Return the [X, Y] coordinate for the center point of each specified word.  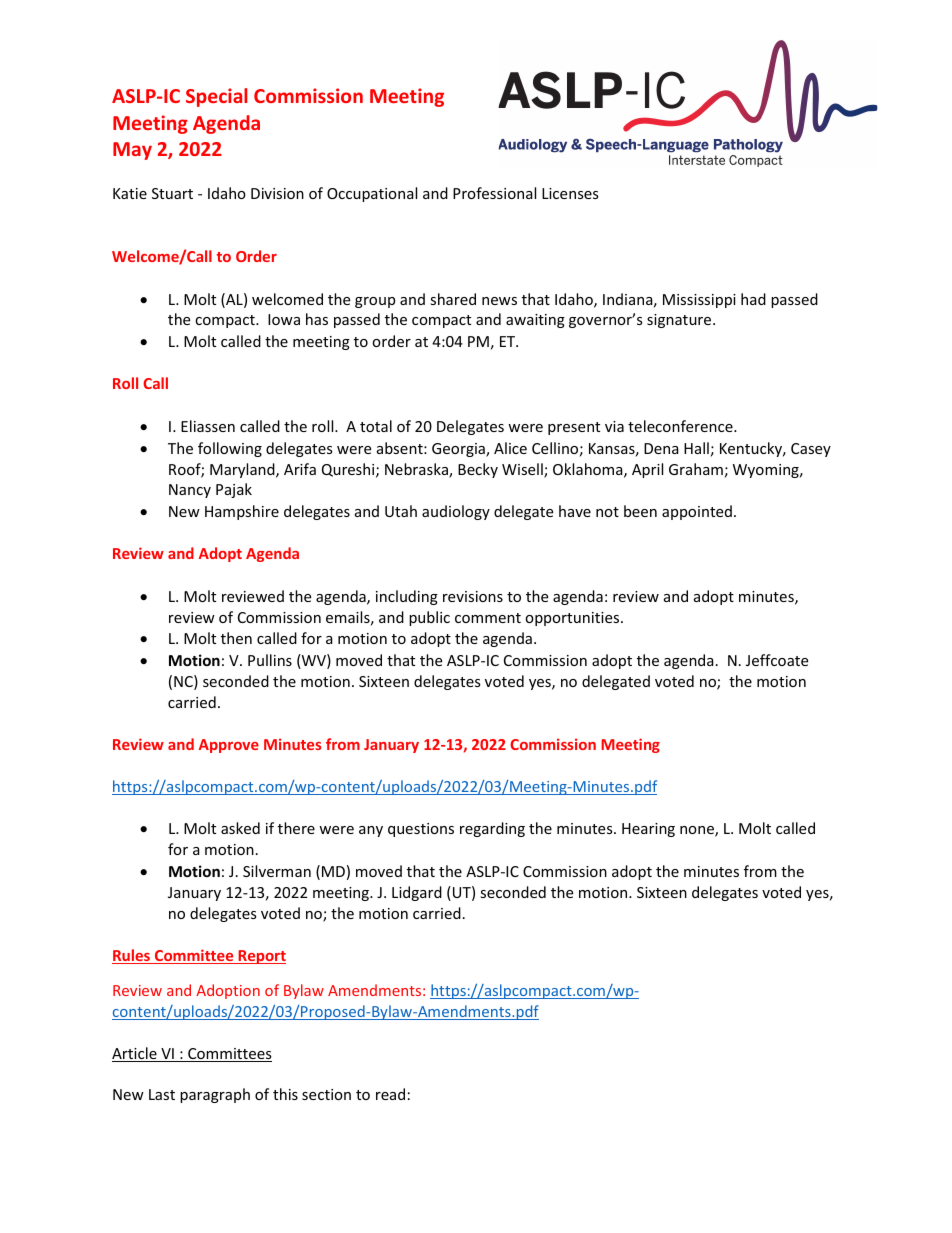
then [236, 638]
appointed [697, 512]
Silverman [277, 871]
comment [488, 618]
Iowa [284, 319]
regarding [492, 829]
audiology [456, 512]
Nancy [190, 491]
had [753, 299]
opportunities [573, 619]
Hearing [648, 830]
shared [453, 299]
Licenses [570, 193]
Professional [494, 193]
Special [216, 97]
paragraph [215, 1095]
